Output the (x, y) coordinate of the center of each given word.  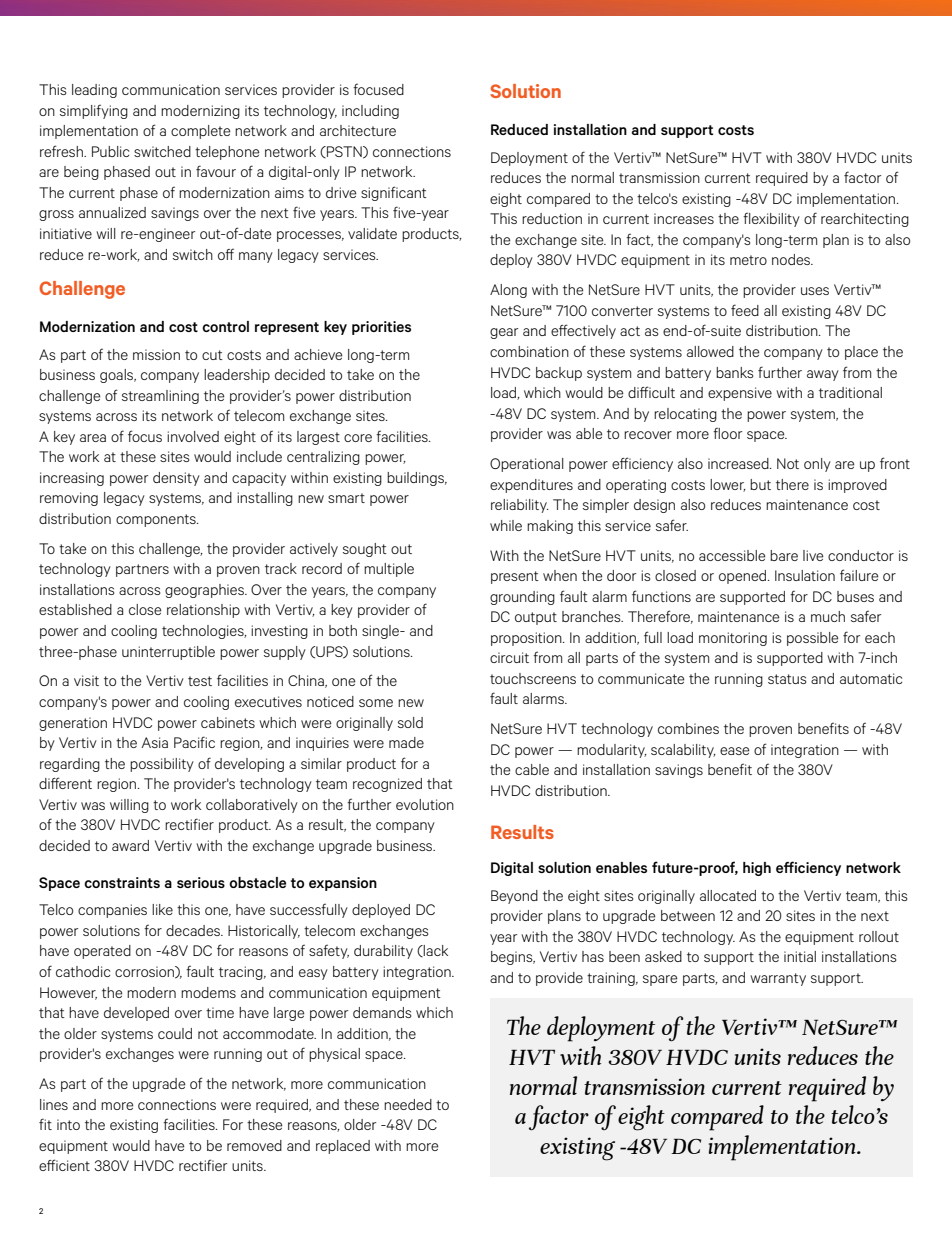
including (370, 112)
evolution (425, 804)
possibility (162, 765)
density (176, 479)
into (68, 1124)
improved (857, 486)
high (757, 869)
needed (408, 1104)
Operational (527, 465)
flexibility (771, 219)
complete (200, 132)
